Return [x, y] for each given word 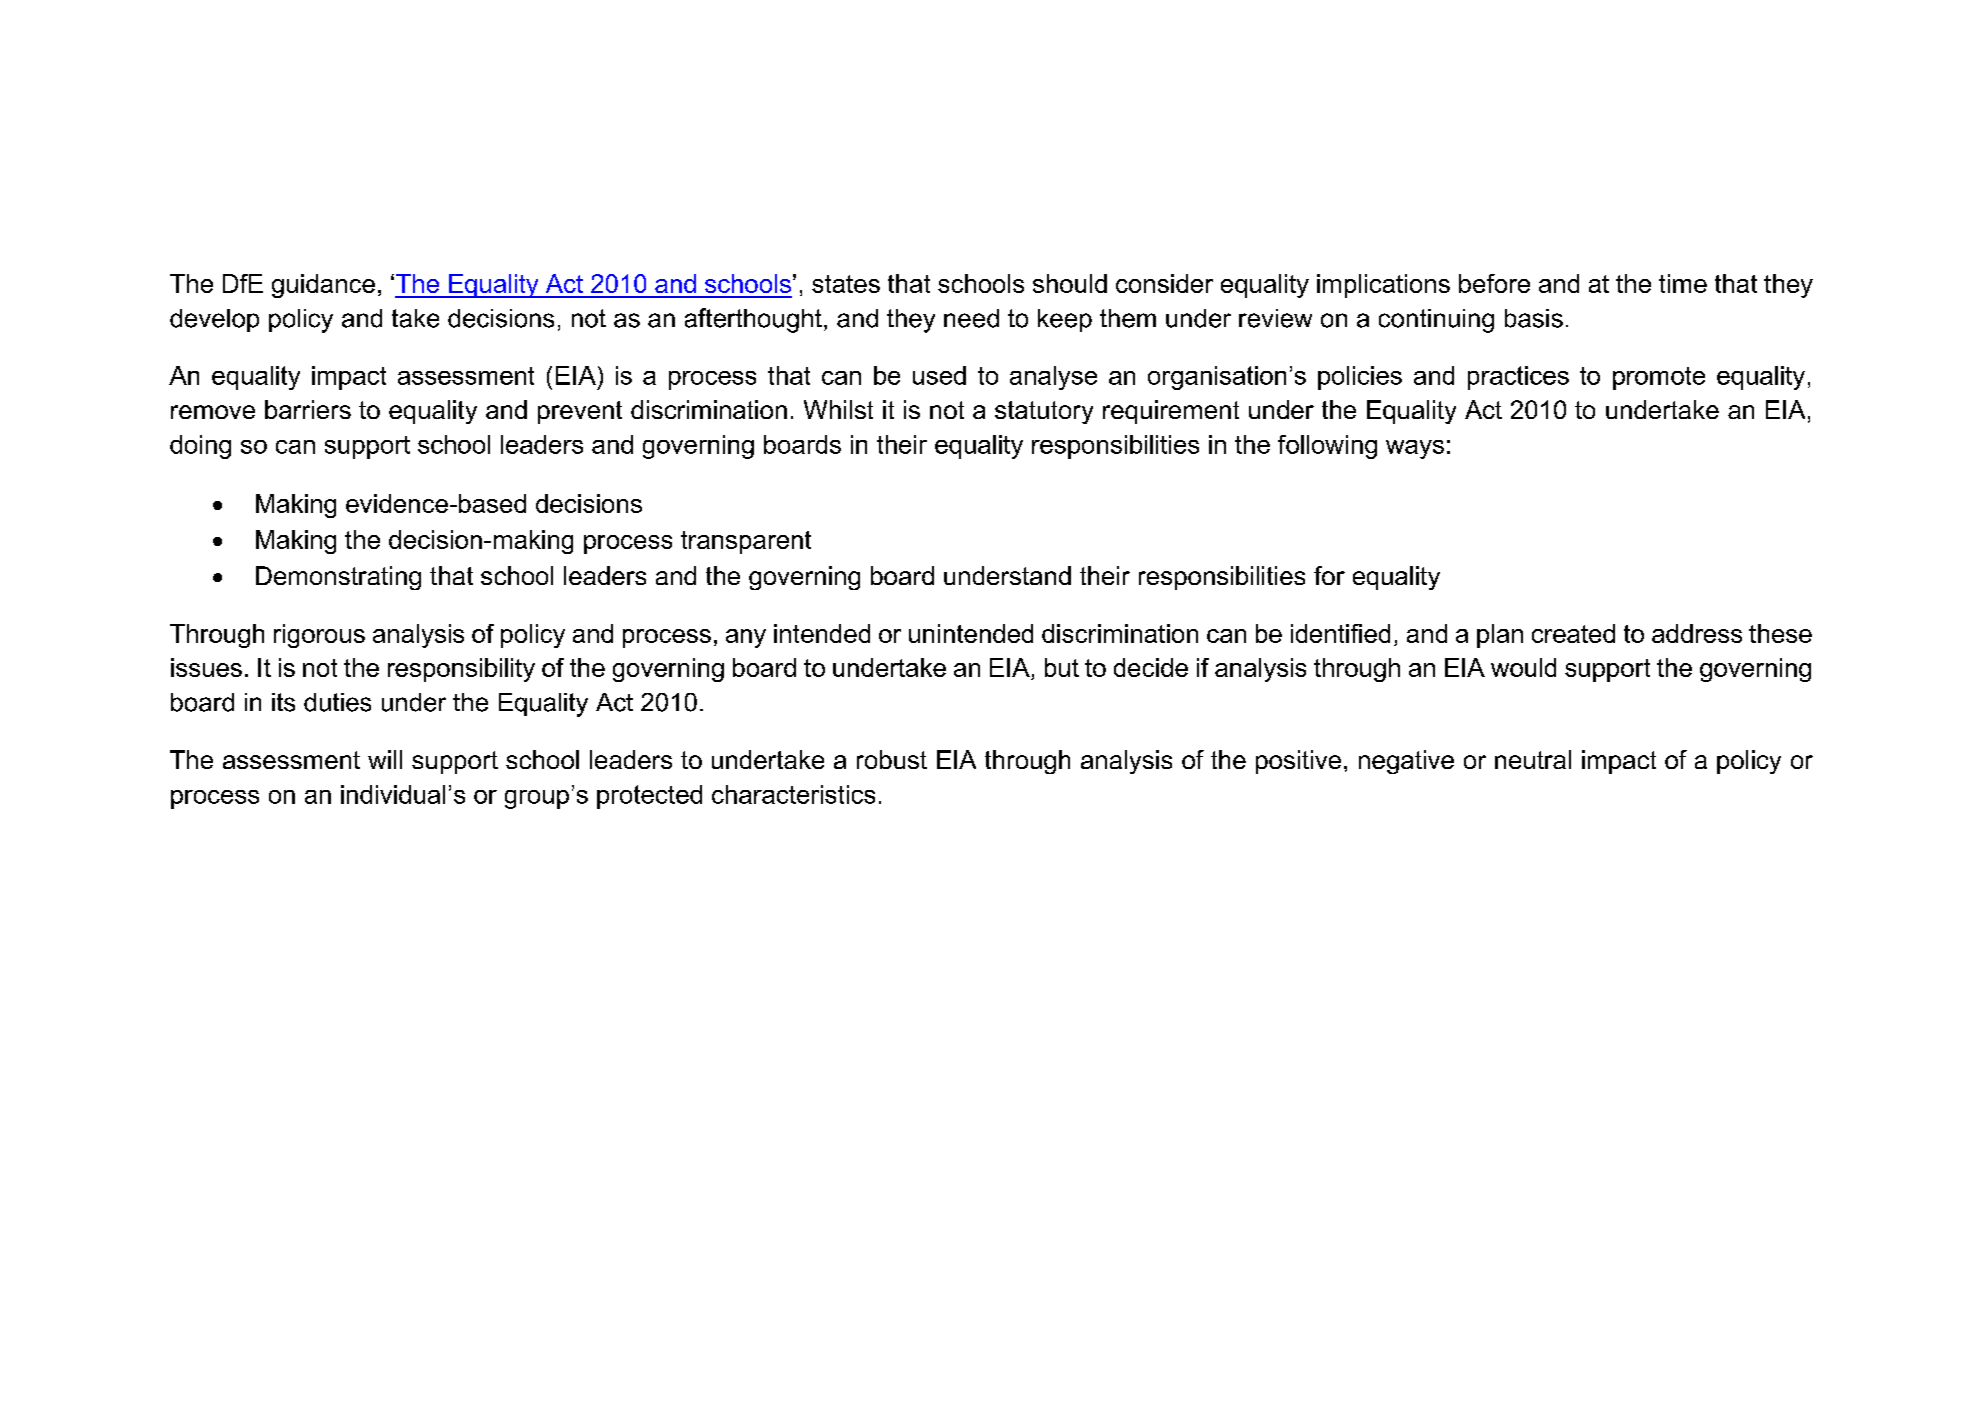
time [1683, 283]
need [971, 318]
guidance [323, 286]
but [1062, 667]
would [1523, 667]
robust [892, 759]
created [1573, 633]
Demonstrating [338, 578]
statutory [1044, 412]
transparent [746, 542]
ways [1415, 449]
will [385, 759]
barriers [308, 409]
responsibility [461, 670]
